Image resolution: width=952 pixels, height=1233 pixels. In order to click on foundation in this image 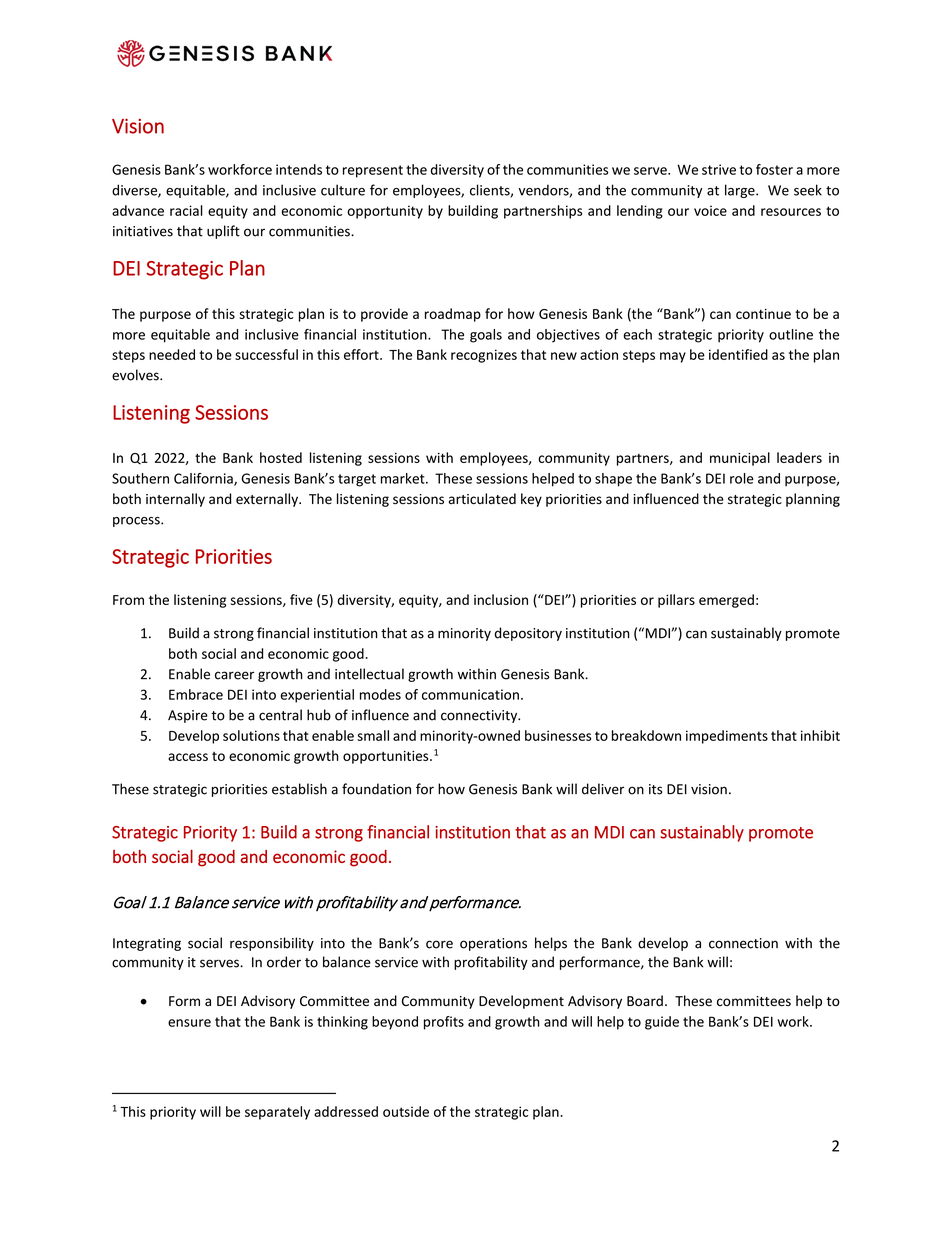, I will do `click(376, 789)`.
